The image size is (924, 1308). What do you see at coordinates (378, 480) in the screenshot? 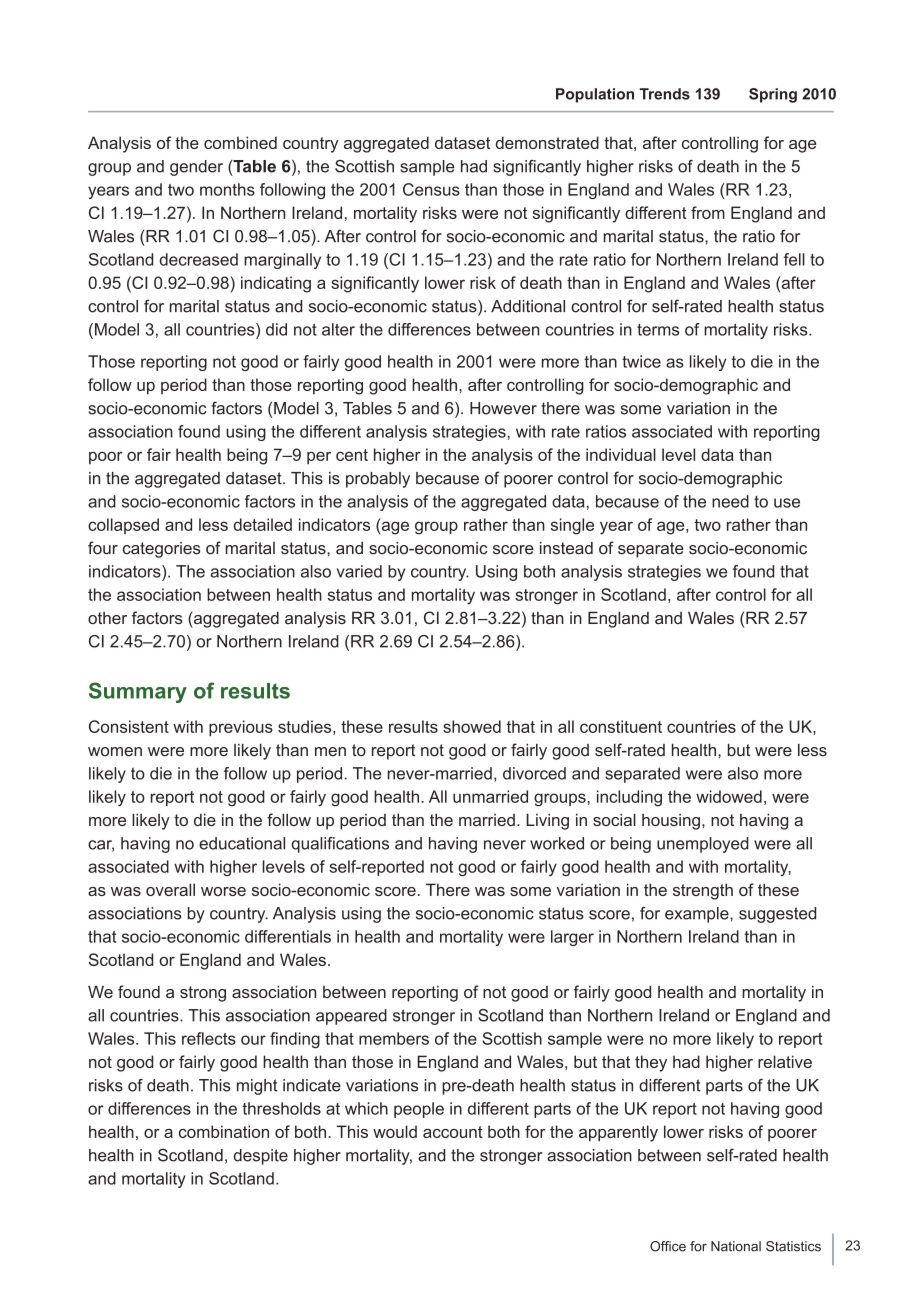
I see `probably` at bounding box center [378, 480].
